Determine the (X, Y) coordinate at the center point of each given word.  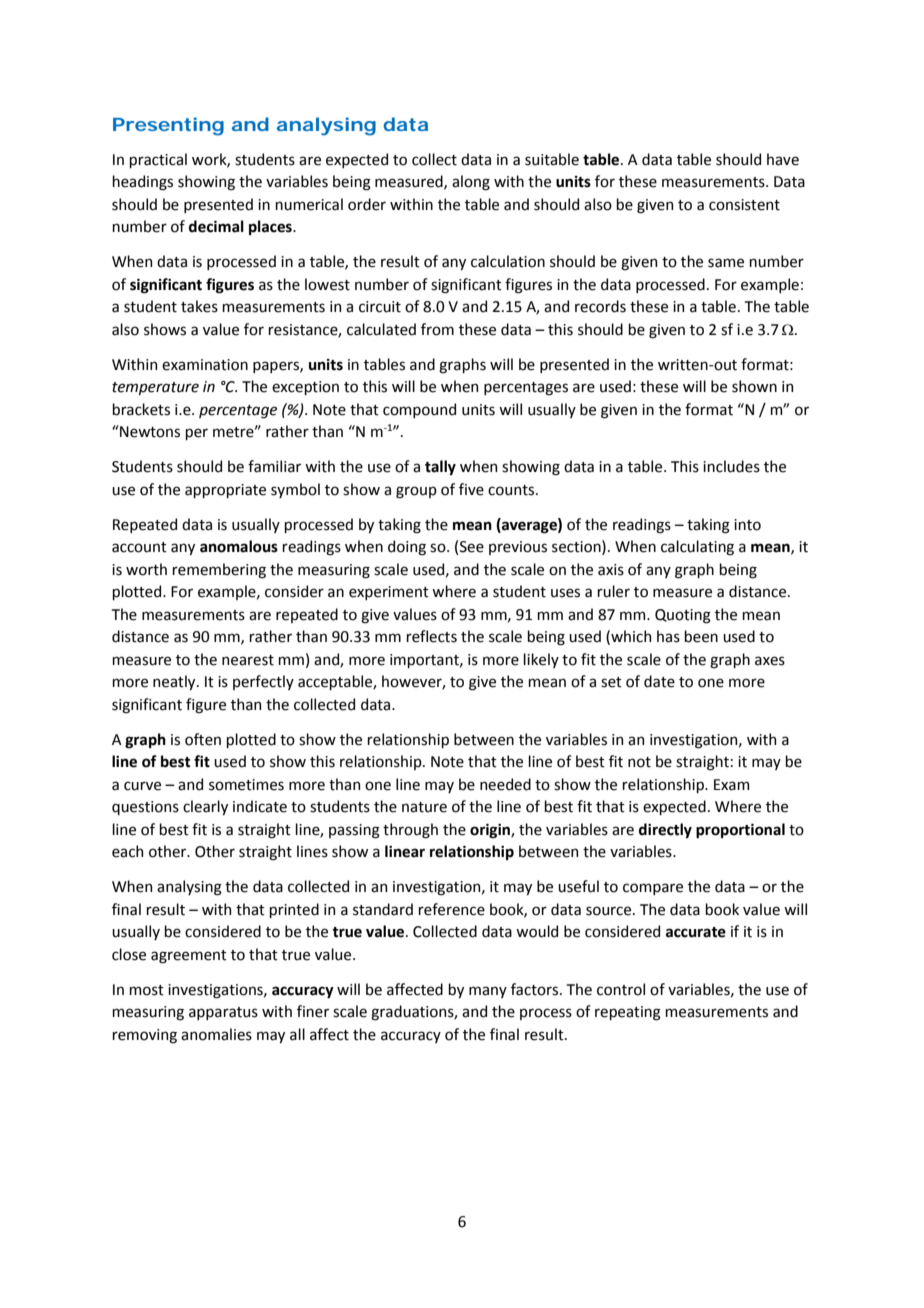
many (488, 992)
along (471, 183)
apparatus (223, 1013)
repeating (628, 1013)
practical (158, 160)
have (783, 159)
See (472, 547)
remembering (219, 571)
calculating (697, 548)
